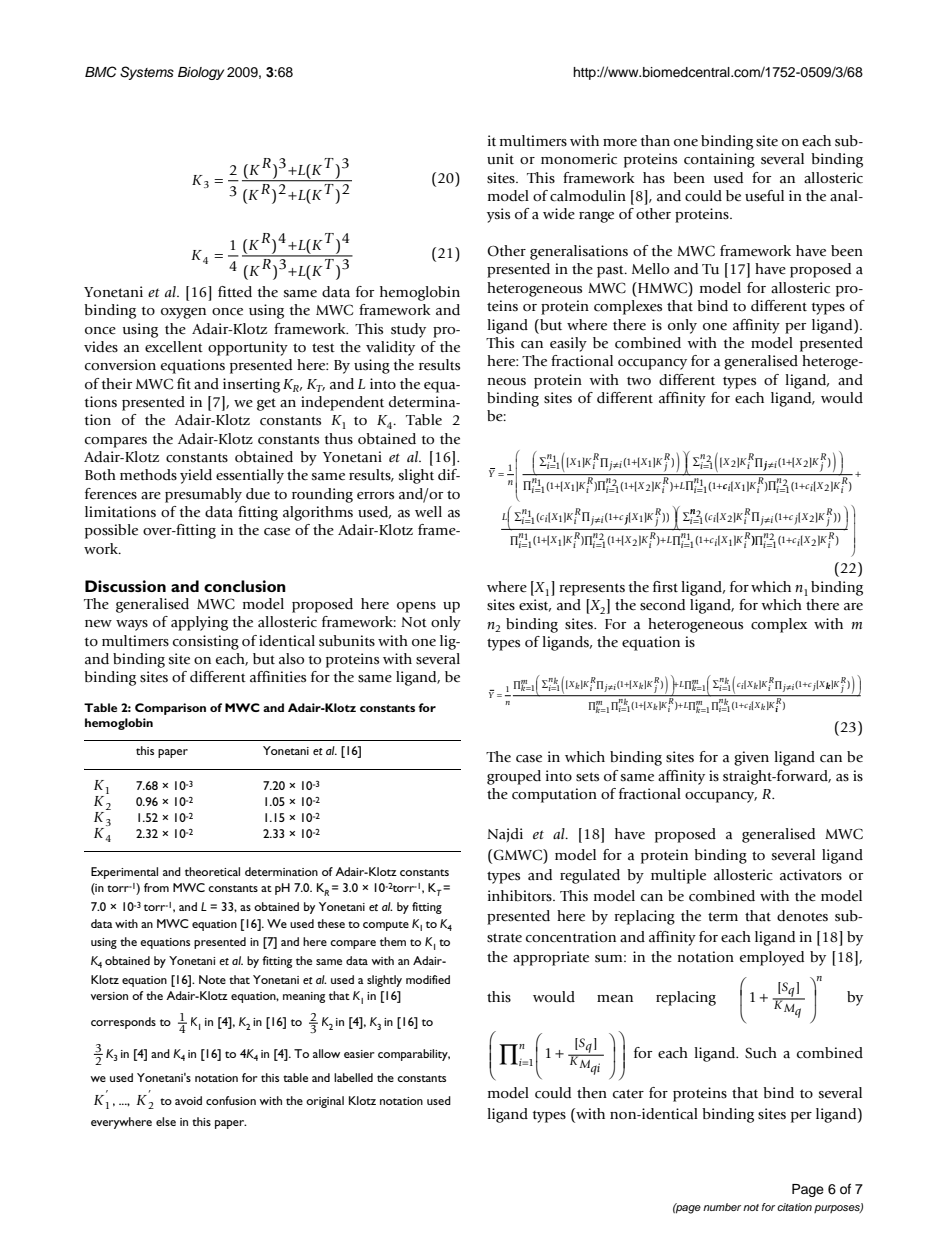 Image resolution: width=952 pixels, height=1237 pixels. I want to click on monomeric, so click(579, 158).
